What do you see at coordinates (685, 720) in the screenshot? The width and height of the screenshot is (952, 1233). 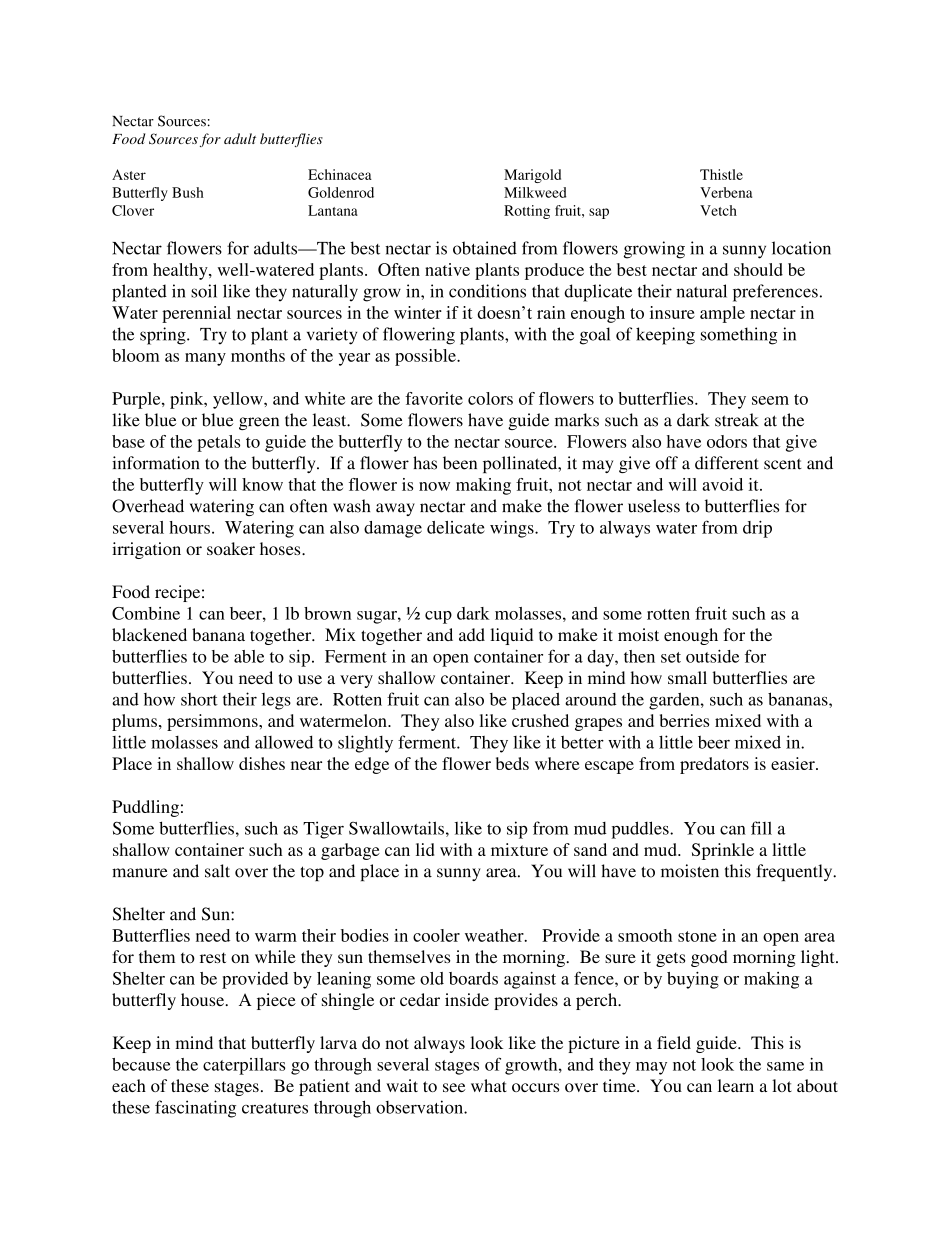 I see `berries` at bounding box center [685, 720].
